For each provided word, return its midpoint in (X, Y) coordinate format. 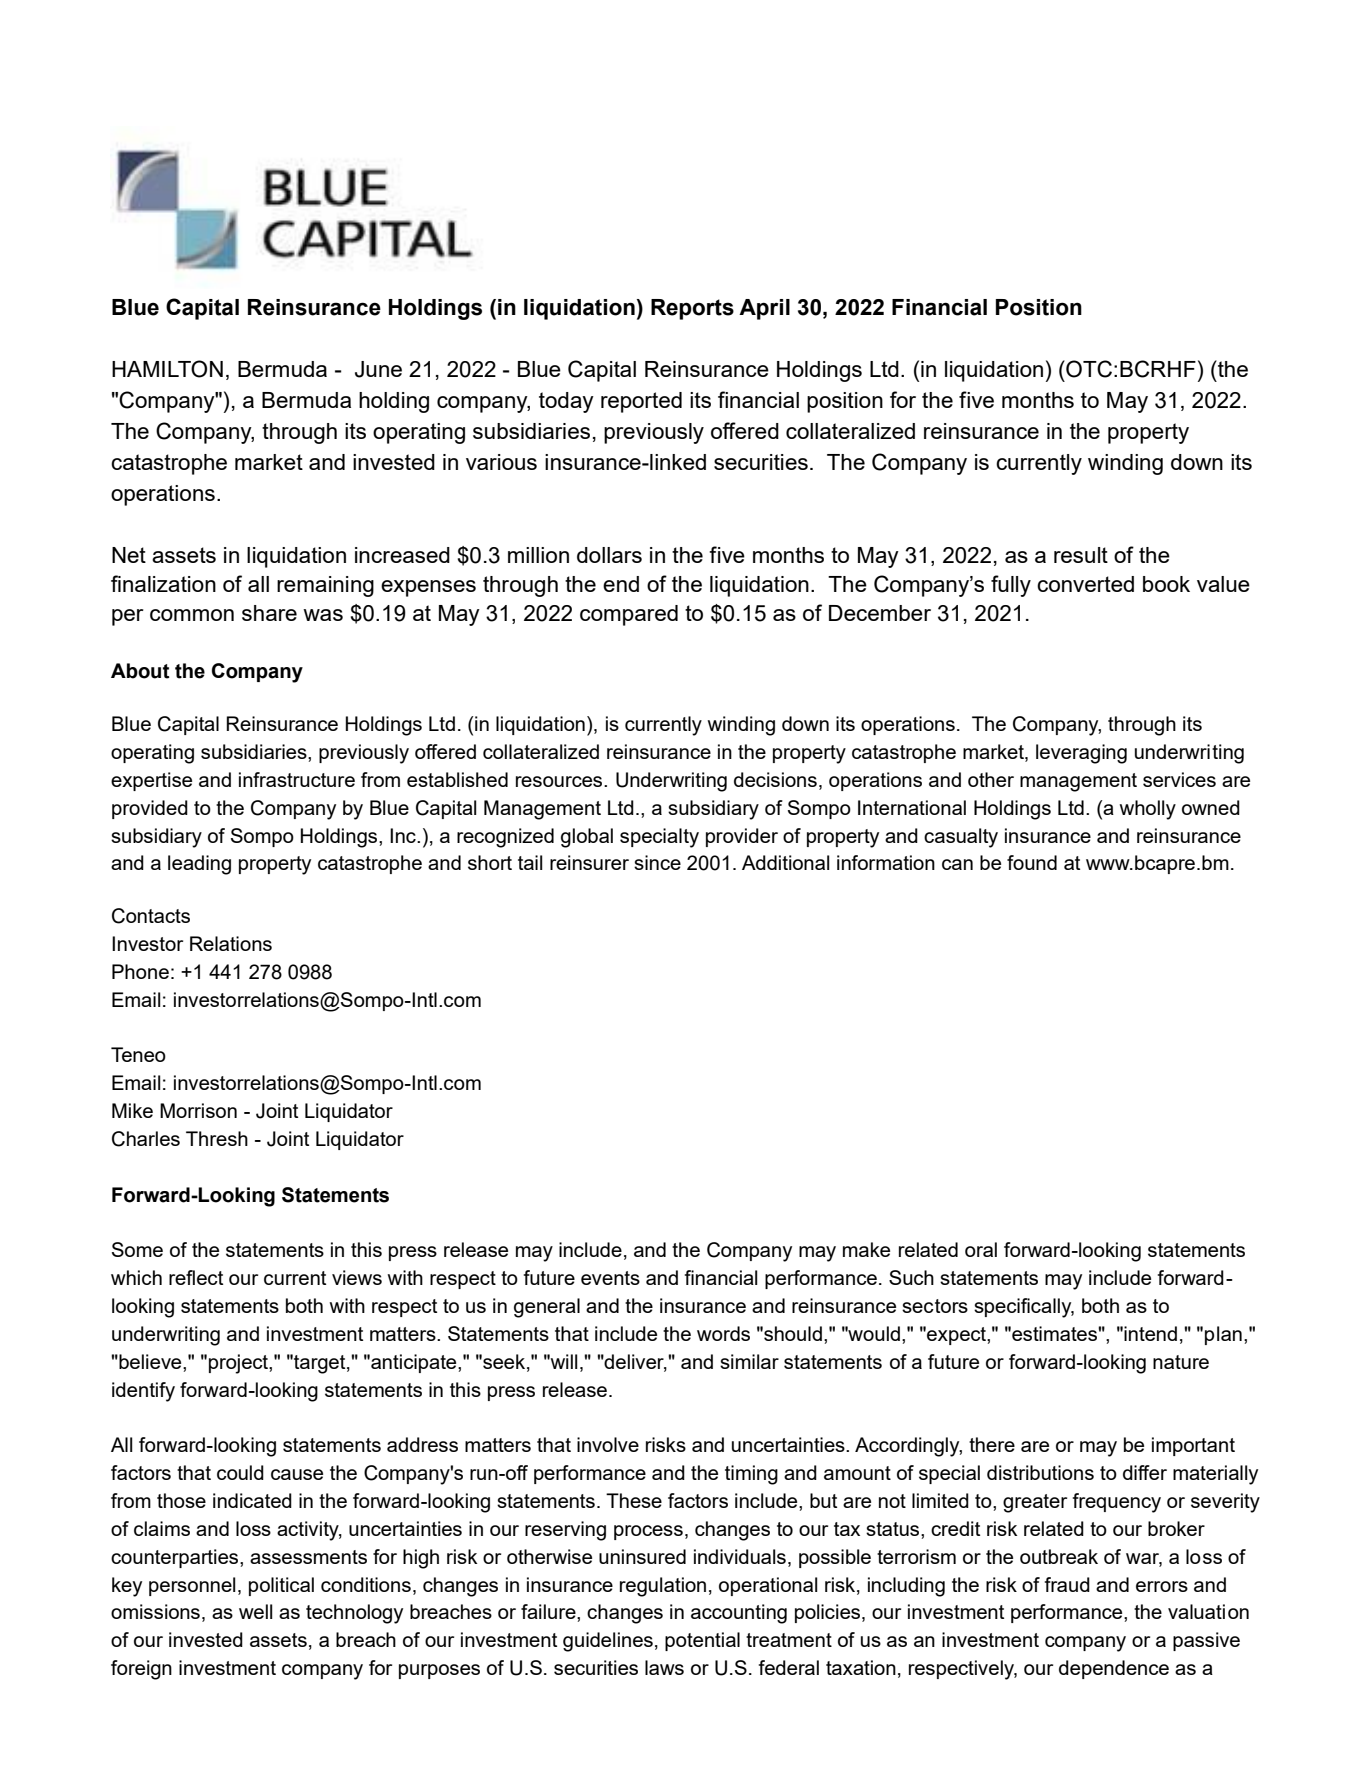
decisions (775, 779)
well (255, 1611)
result (1081, 555)
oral (981, 1249)
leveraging (1081, 754)
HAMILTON (167, 369)
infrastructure (297, 779)
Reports (692, 309)
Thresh (217, 1138)
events (610, 1278)
